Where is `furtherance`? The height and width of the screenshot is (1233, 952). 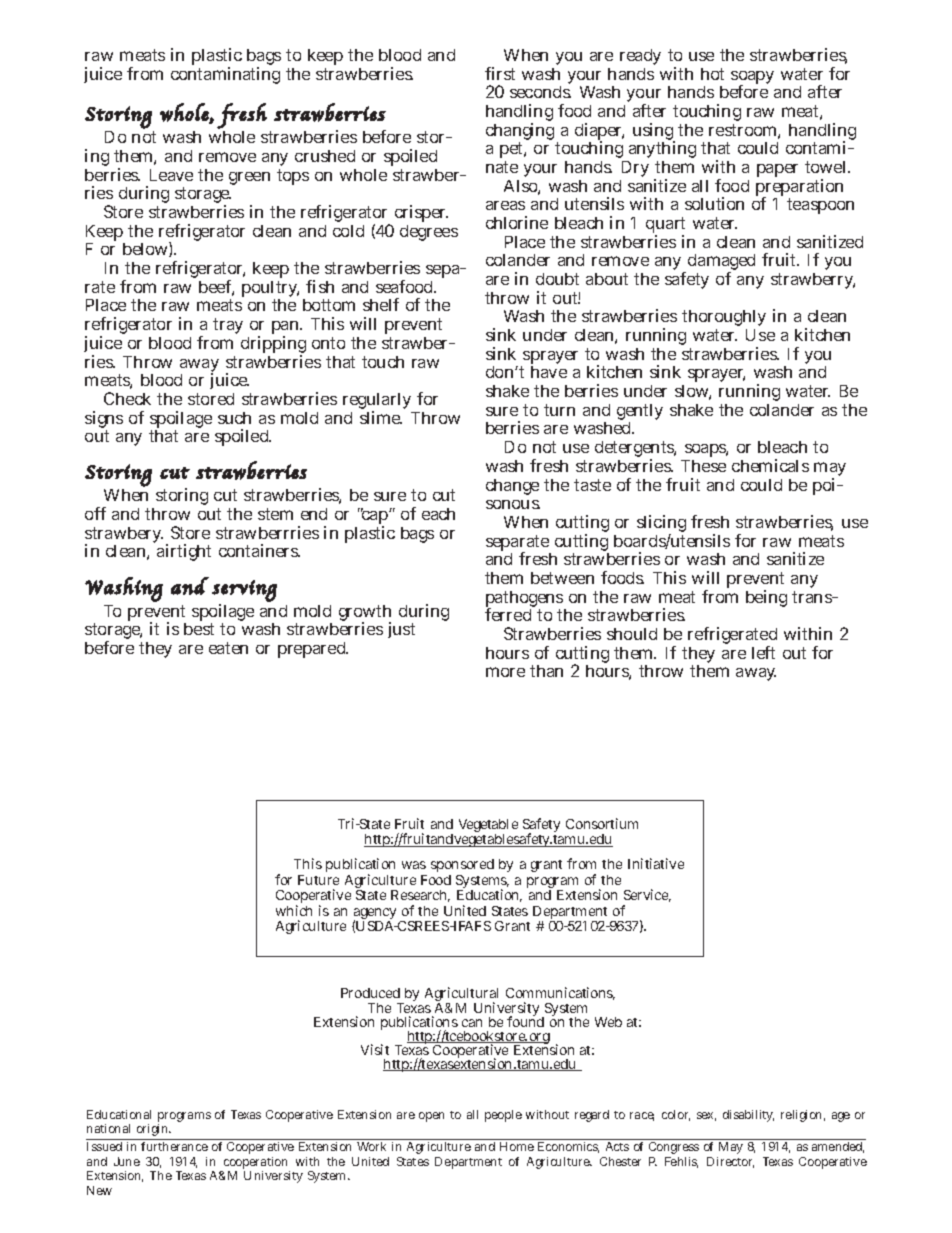 furtherance is located at coordinates (174, 1146).
